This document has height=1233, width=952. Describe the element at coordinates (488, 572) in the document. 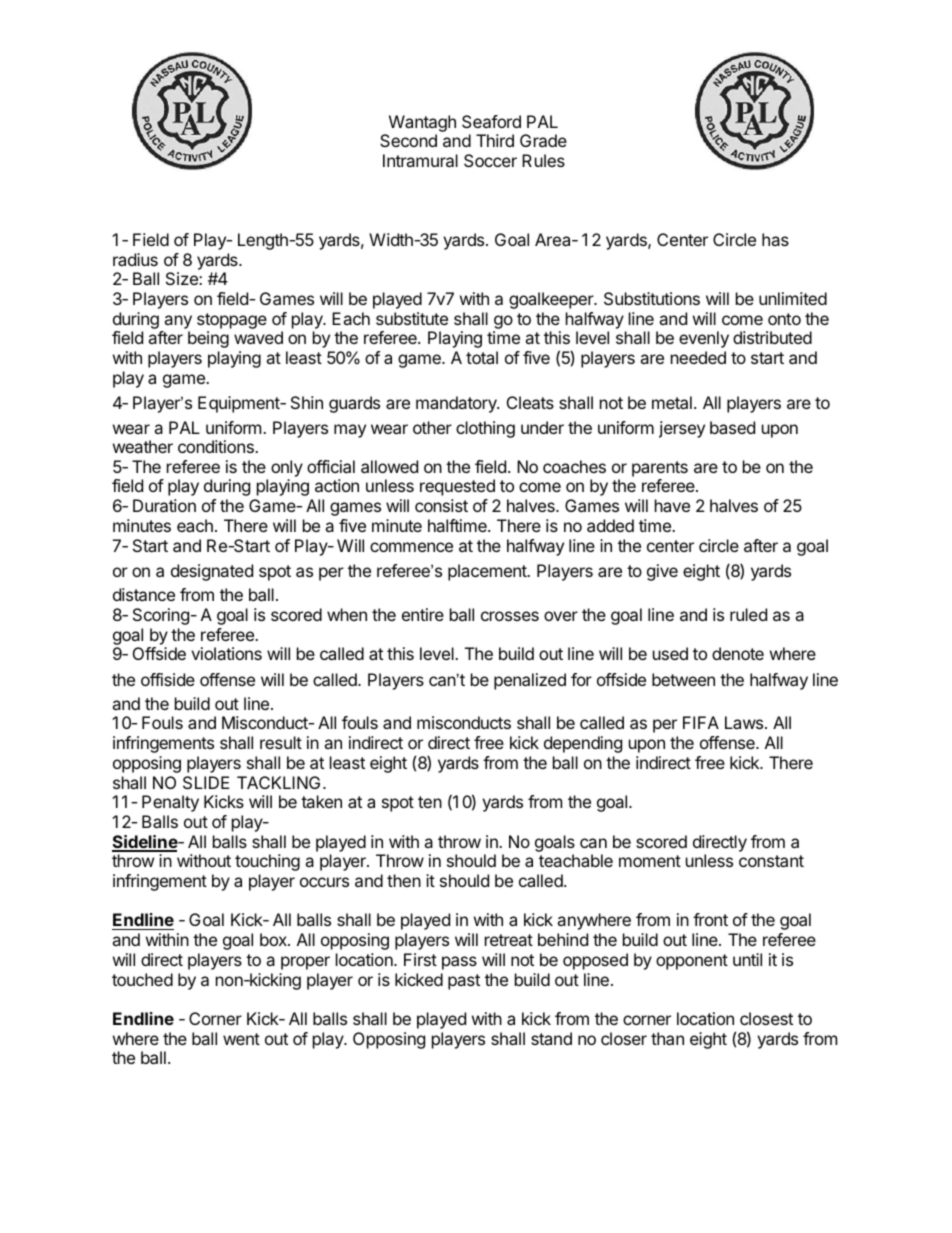

I see `placement` at that location.
